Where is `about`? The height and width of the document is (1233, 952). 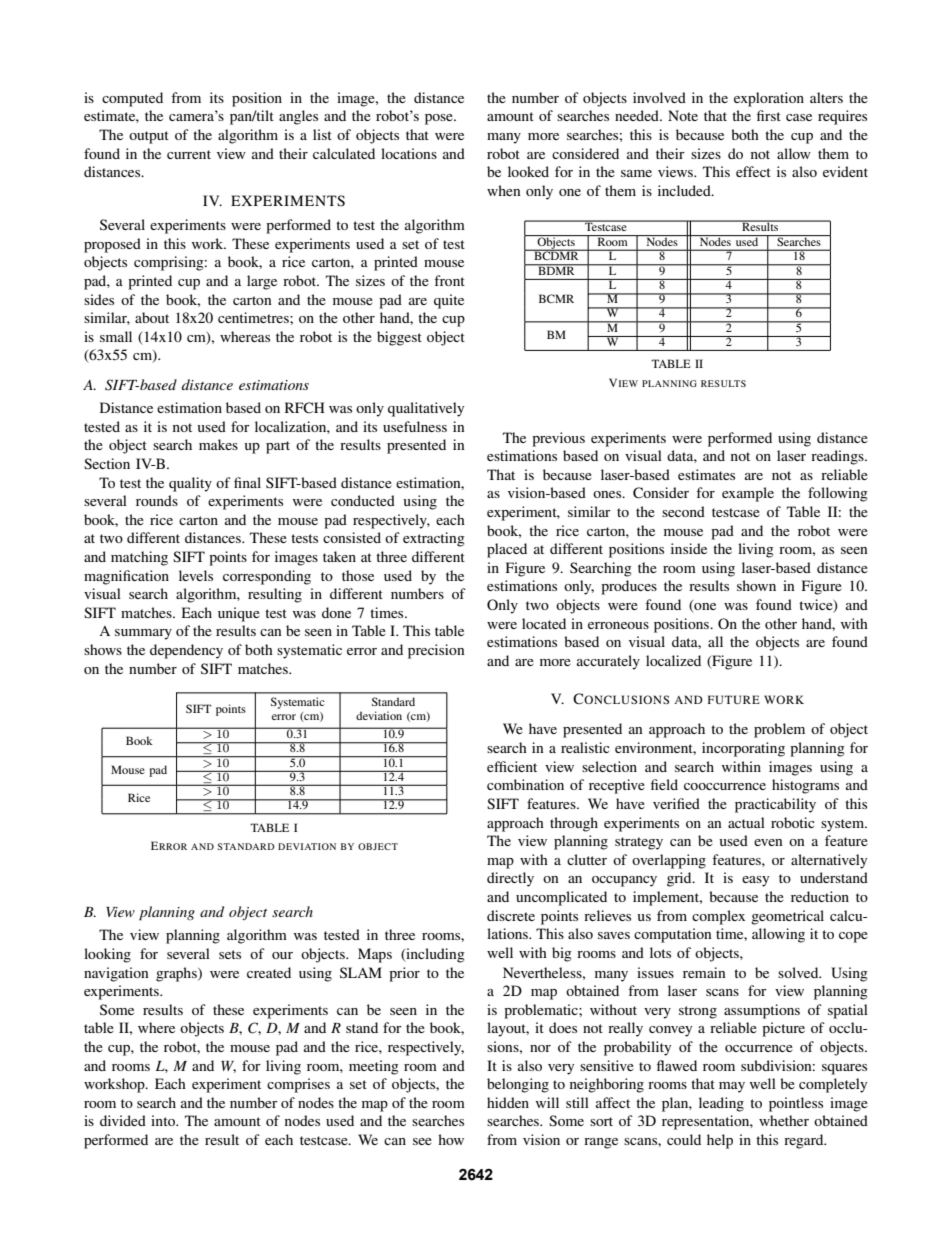
about is located at coordinates (152, 317).
